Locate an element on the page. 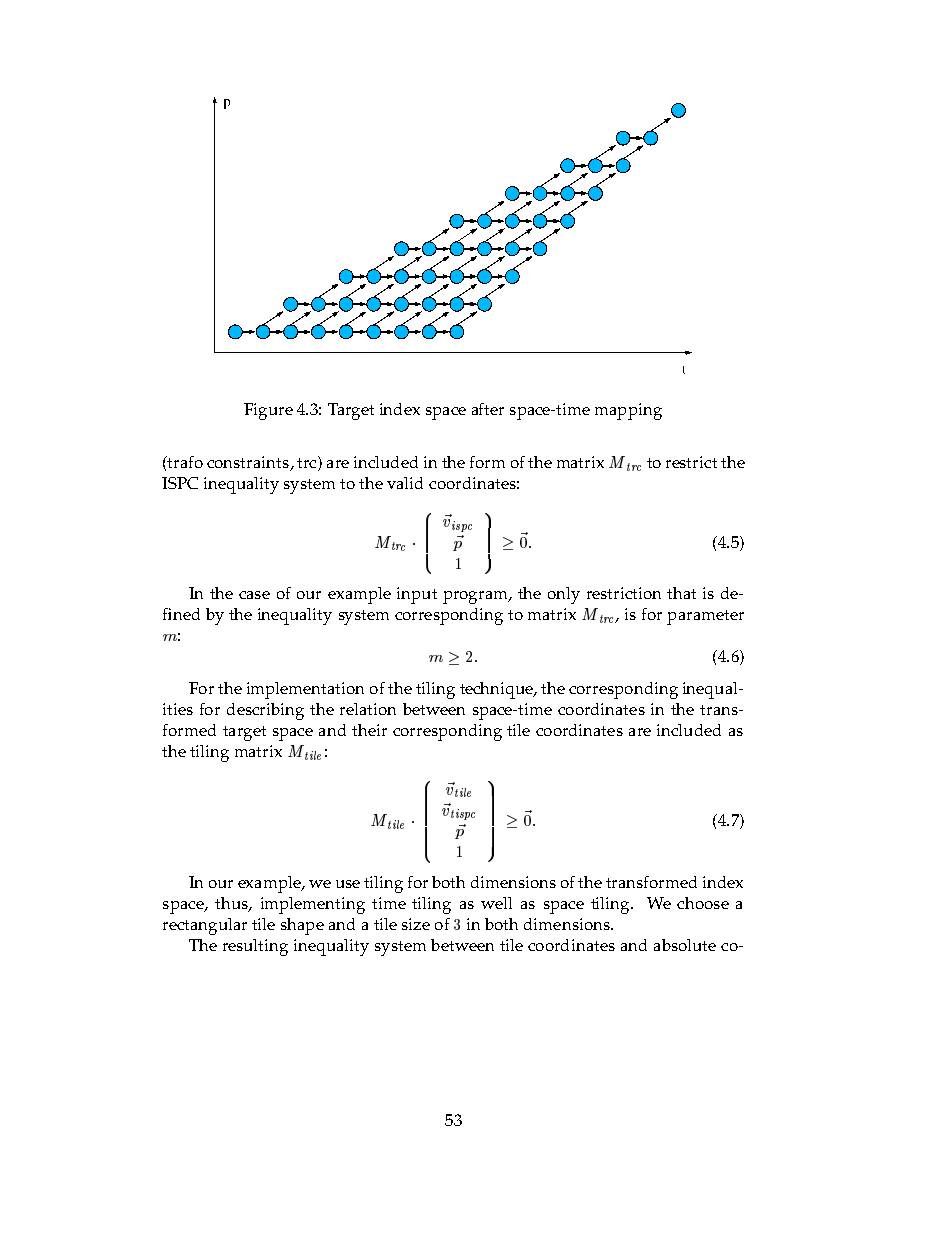  resulting is located at coordinates (255, 947).
